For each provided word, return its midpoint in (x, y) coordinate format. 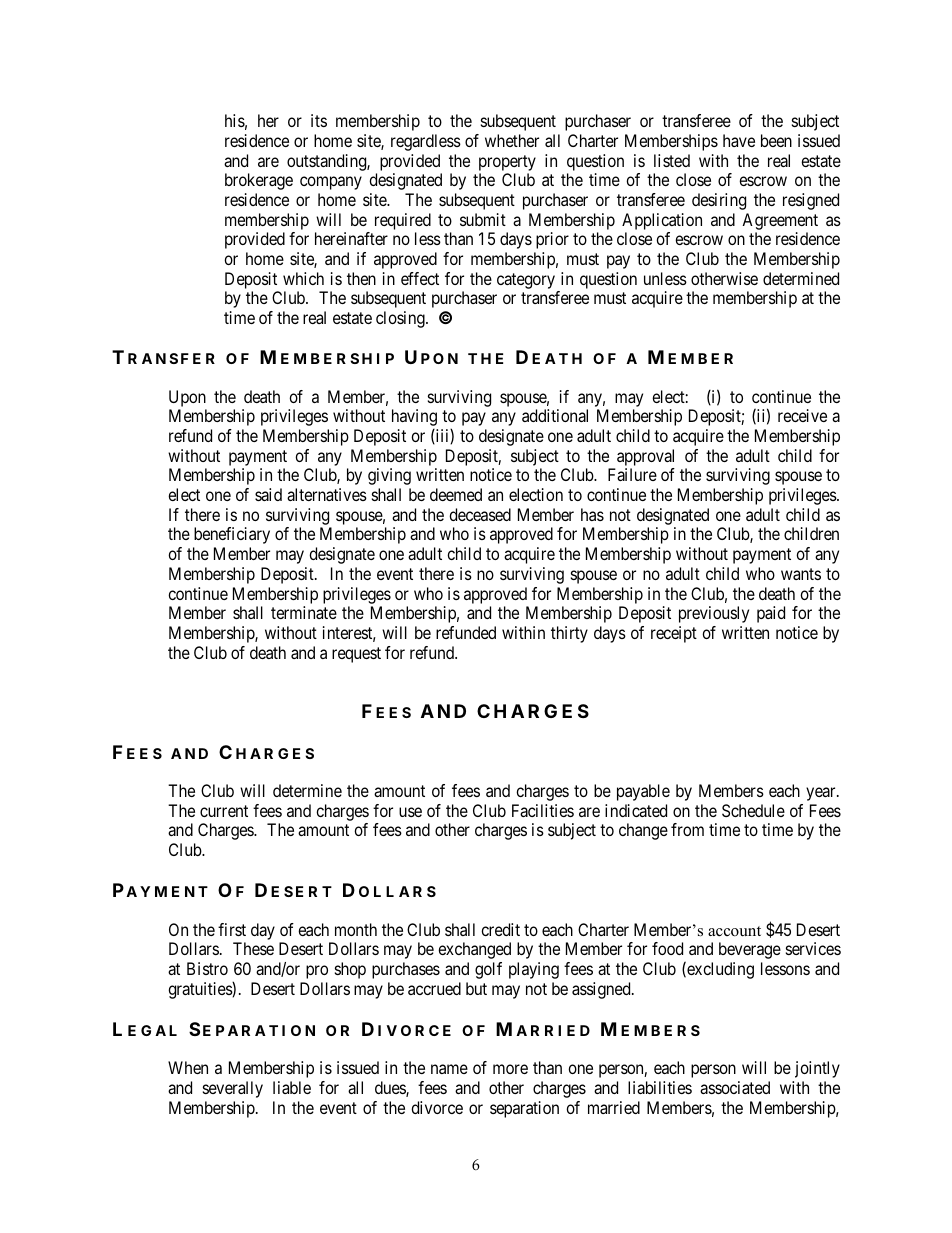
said (268, 494)
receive (802, 415)
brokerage (259, 181)
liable (292, 1087)
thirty (569, 634)
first (232, 929)
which (303, 278)
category (526, 281)
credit (500, 929)
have (739, 140)
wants (801, 574)
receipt (674, 634)
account (734, 931)
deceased (480, 514)
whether (512, 140)
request (356, 655)
